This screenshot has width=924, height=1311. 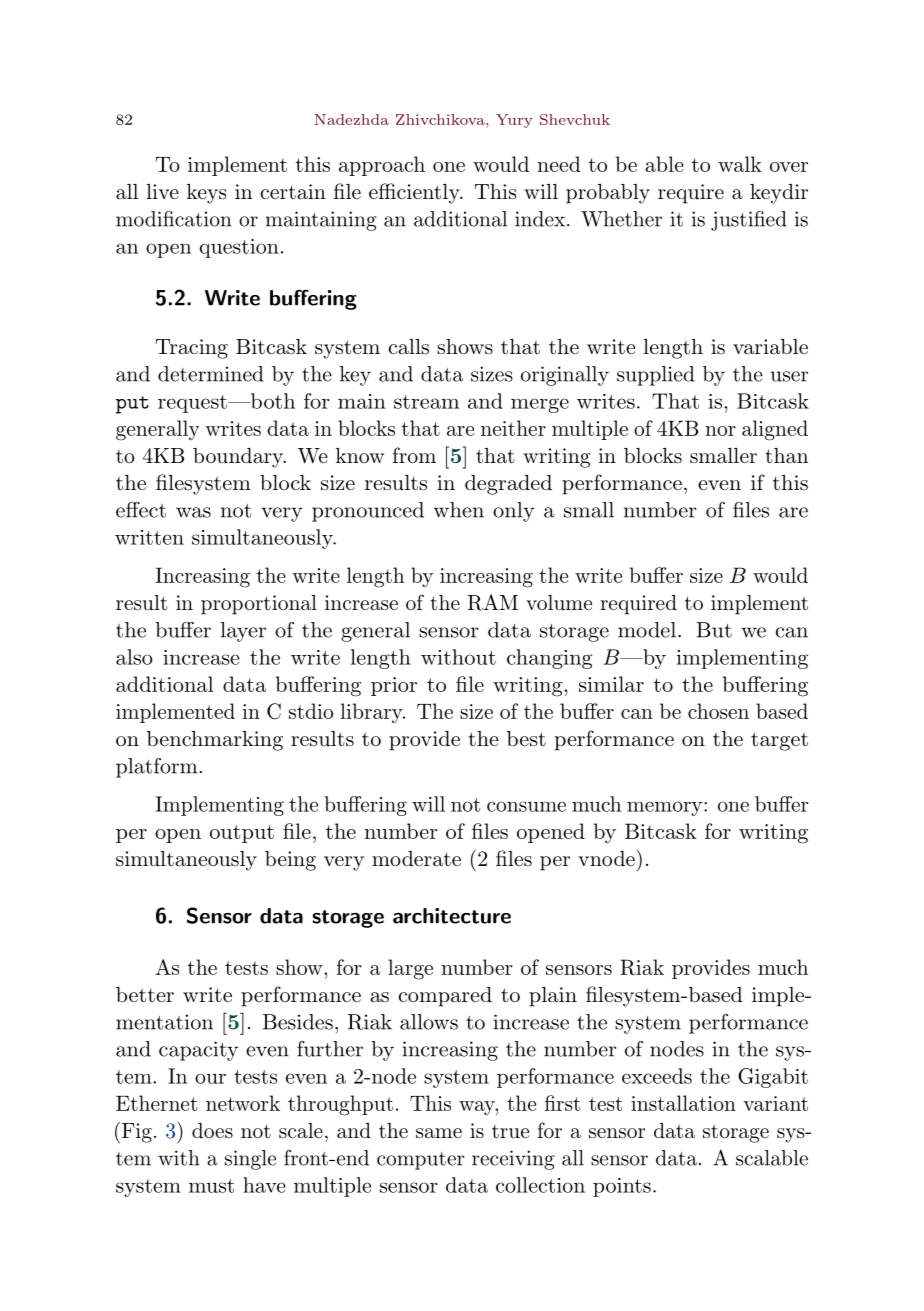 What do you see at coordinates (720, 431) in the screenshot?
I see `nor` at bounding box center [720, 431].
